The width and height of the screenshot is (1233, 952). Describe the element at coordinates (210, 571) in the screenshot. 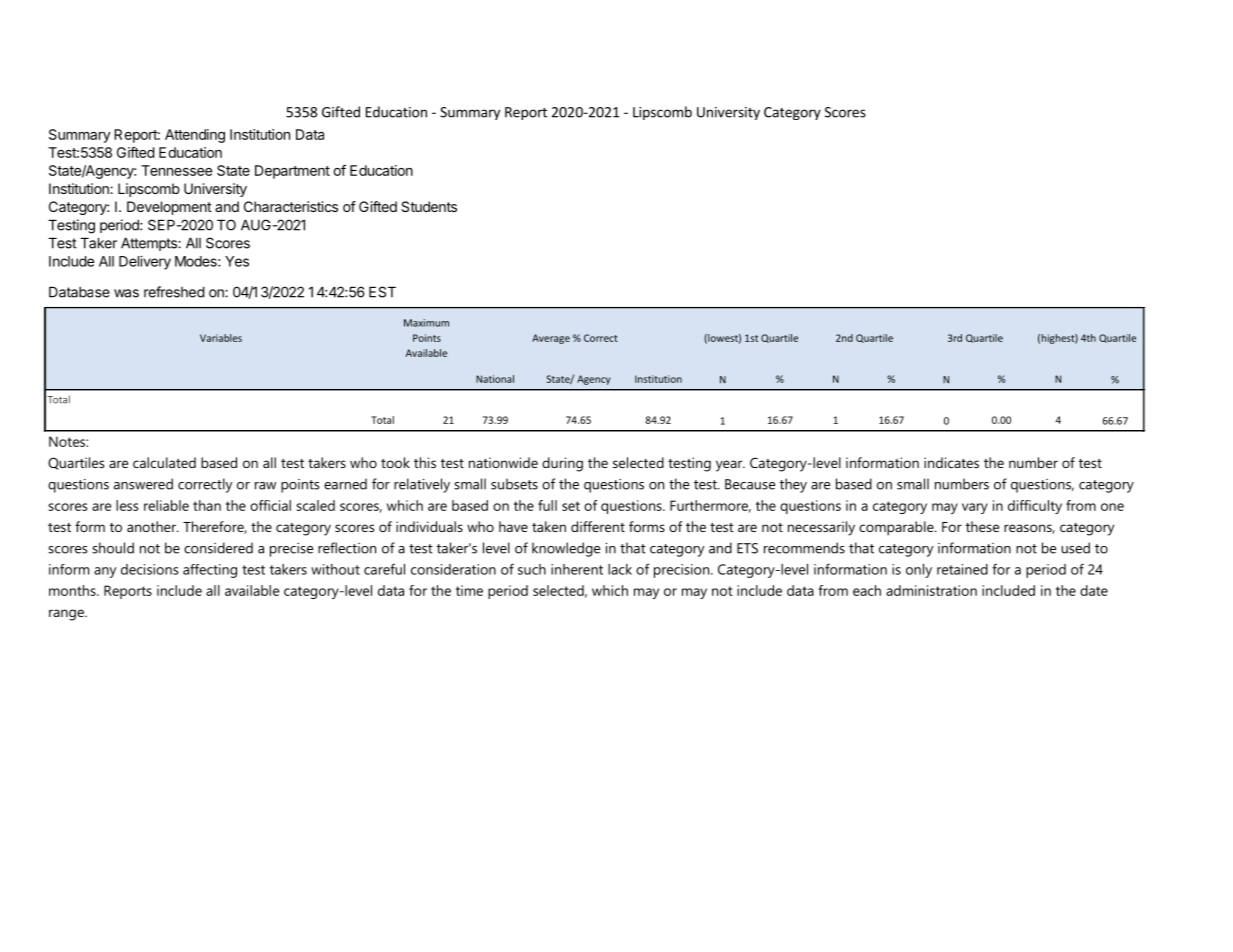

I see `affecting` at that location.
